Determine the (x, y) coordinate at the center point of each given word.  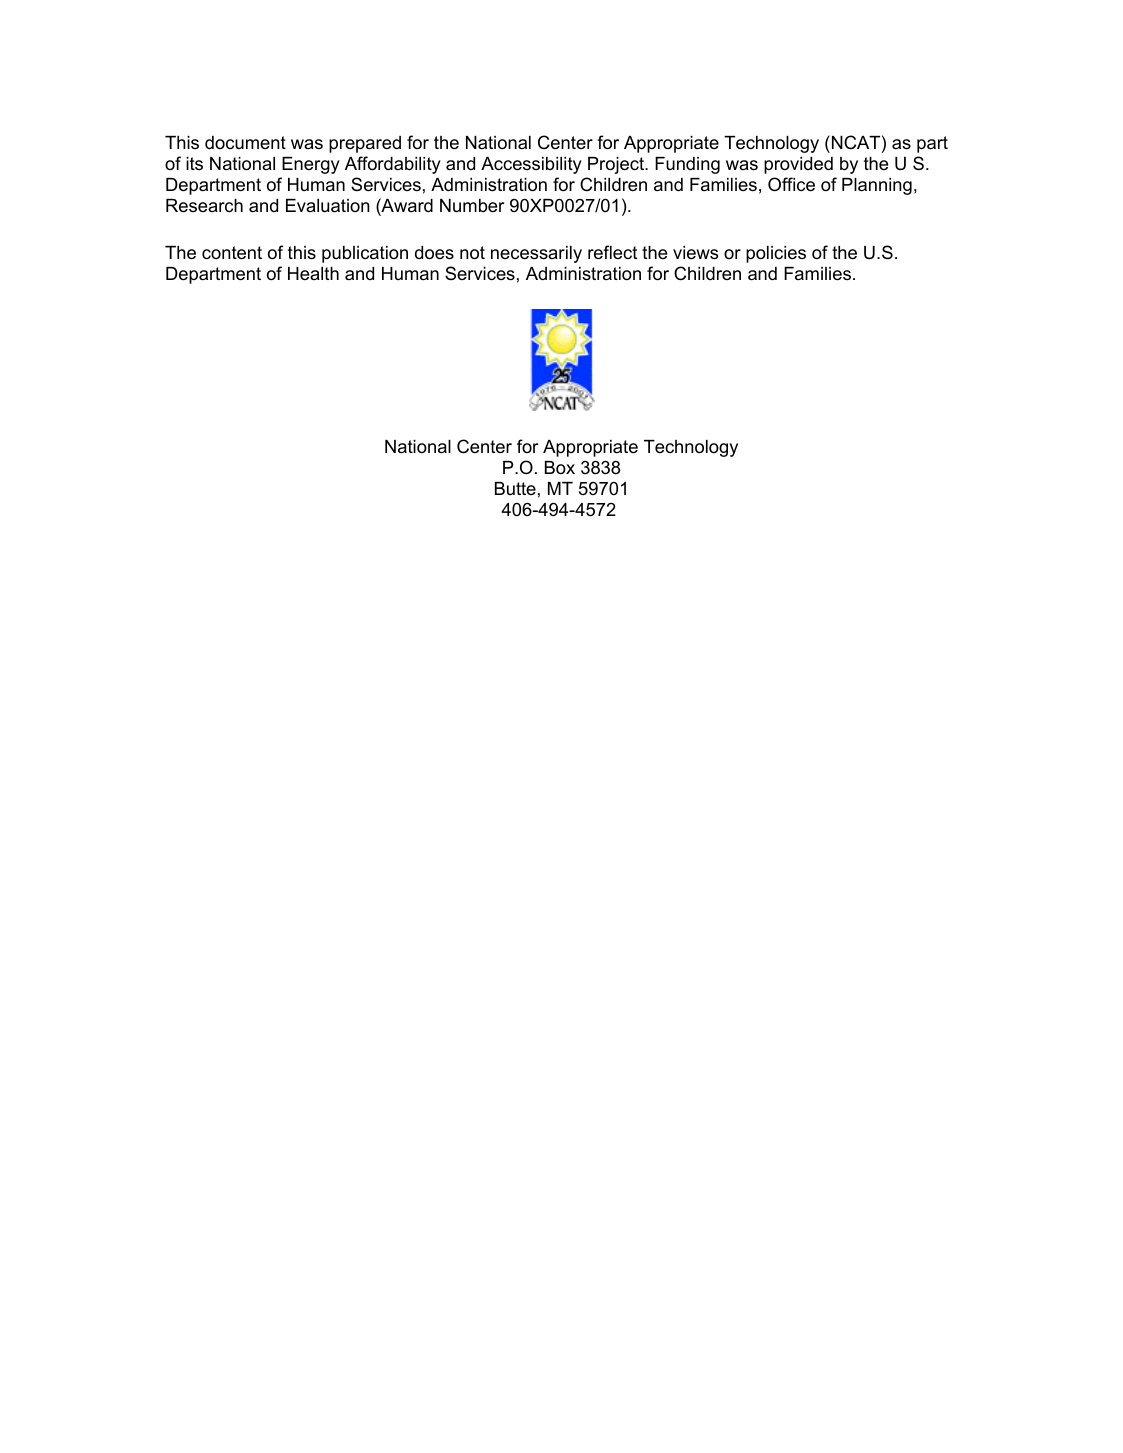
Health (313, 273)
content (232, 253)
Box (560, 467)
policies (776, 254)
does (434, 253)
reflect (612, 252)
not (472, 253)
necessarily (536, 254)
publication (365, 254)
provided (798, 165)
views (695, 253)
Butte (515, 488)
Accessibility (531, 165)
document (245, 142)
